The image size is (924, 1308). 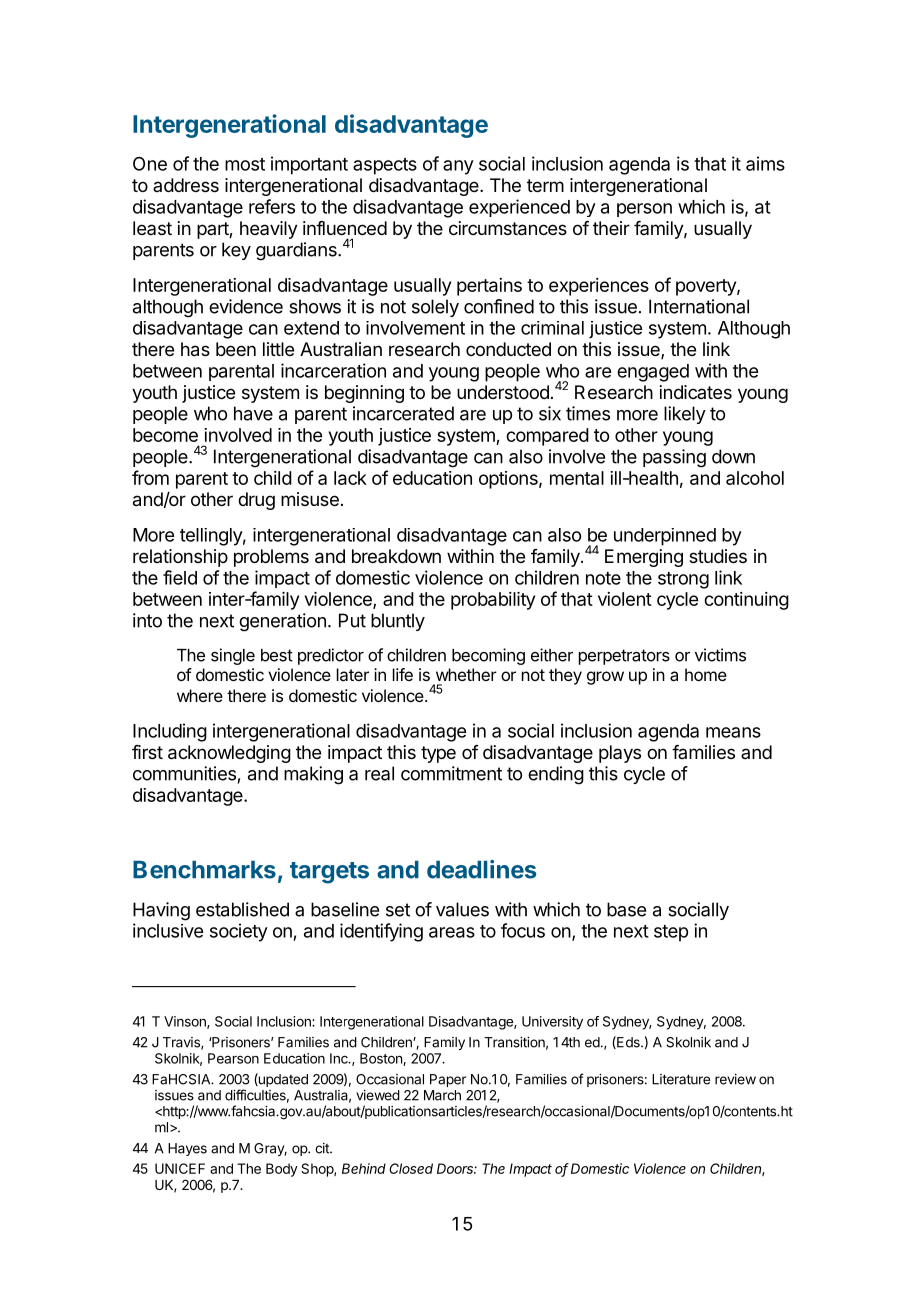 I want to click on Hayes, so click(x=187, y=1149).
